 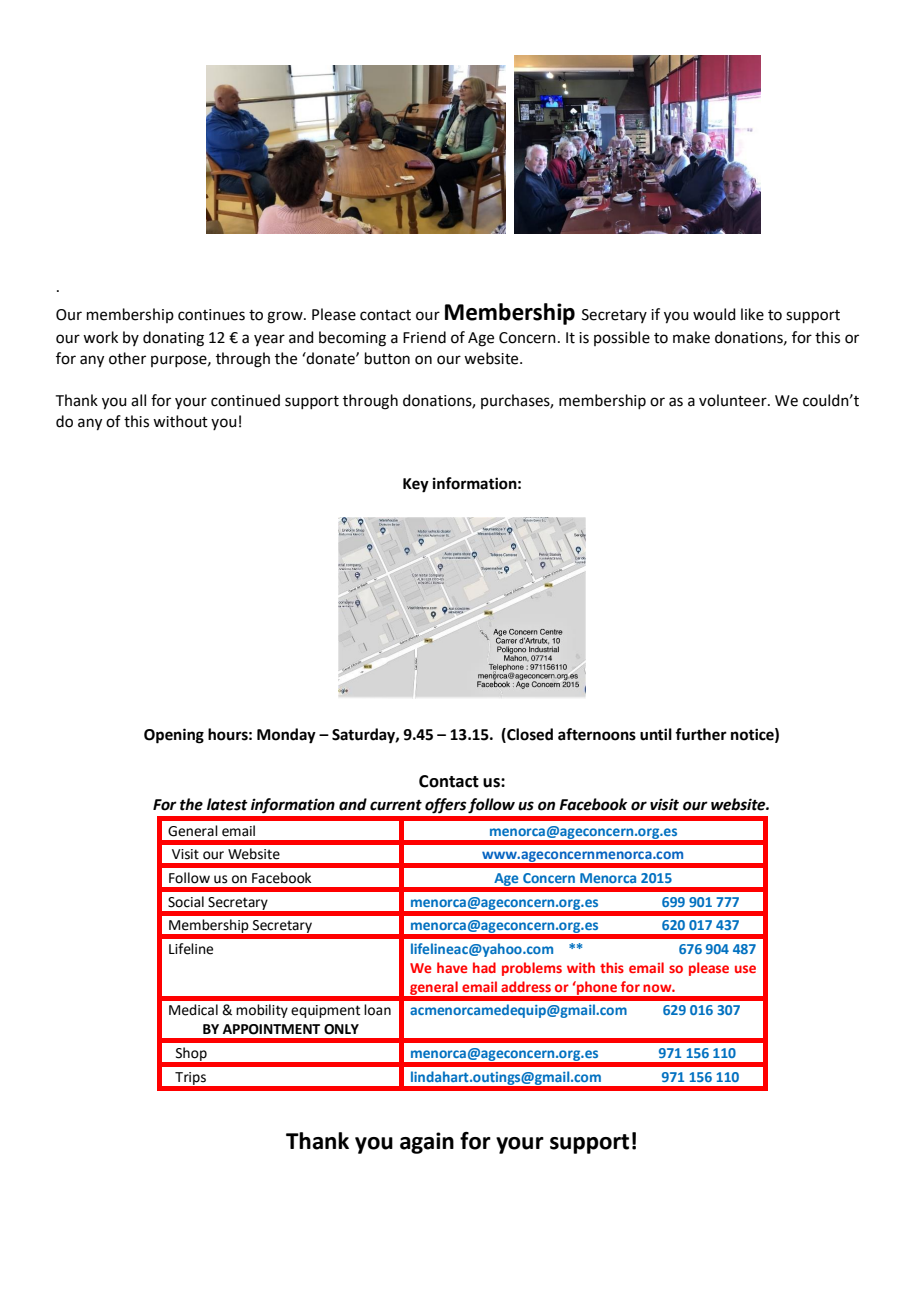 What do you see at coordinates (396, 805) in the image?
I see `current` at bounding box center [396, 805].
